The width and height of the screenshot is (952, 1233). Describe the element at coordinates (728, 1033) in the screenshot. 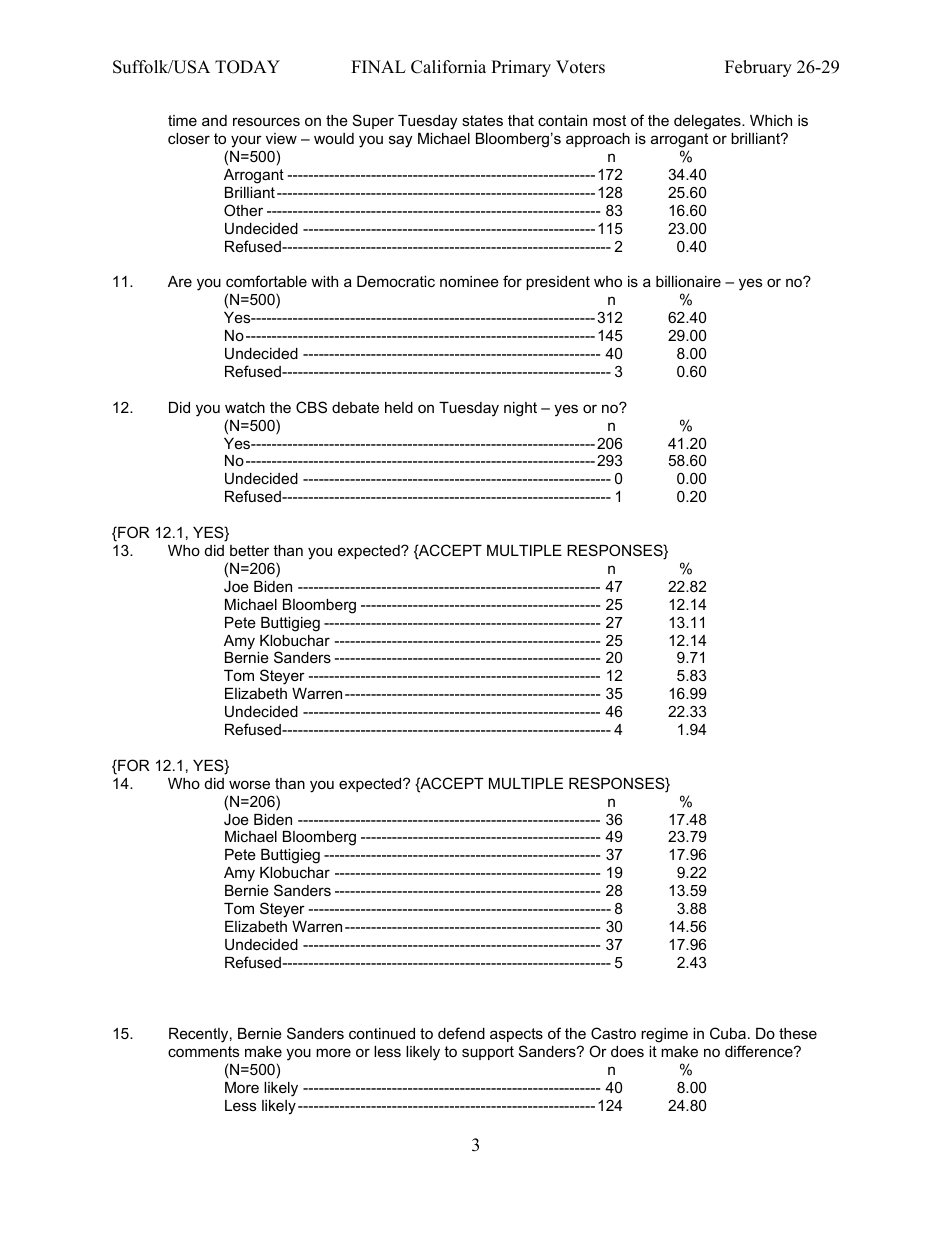

I see `Cuba` at that location.
